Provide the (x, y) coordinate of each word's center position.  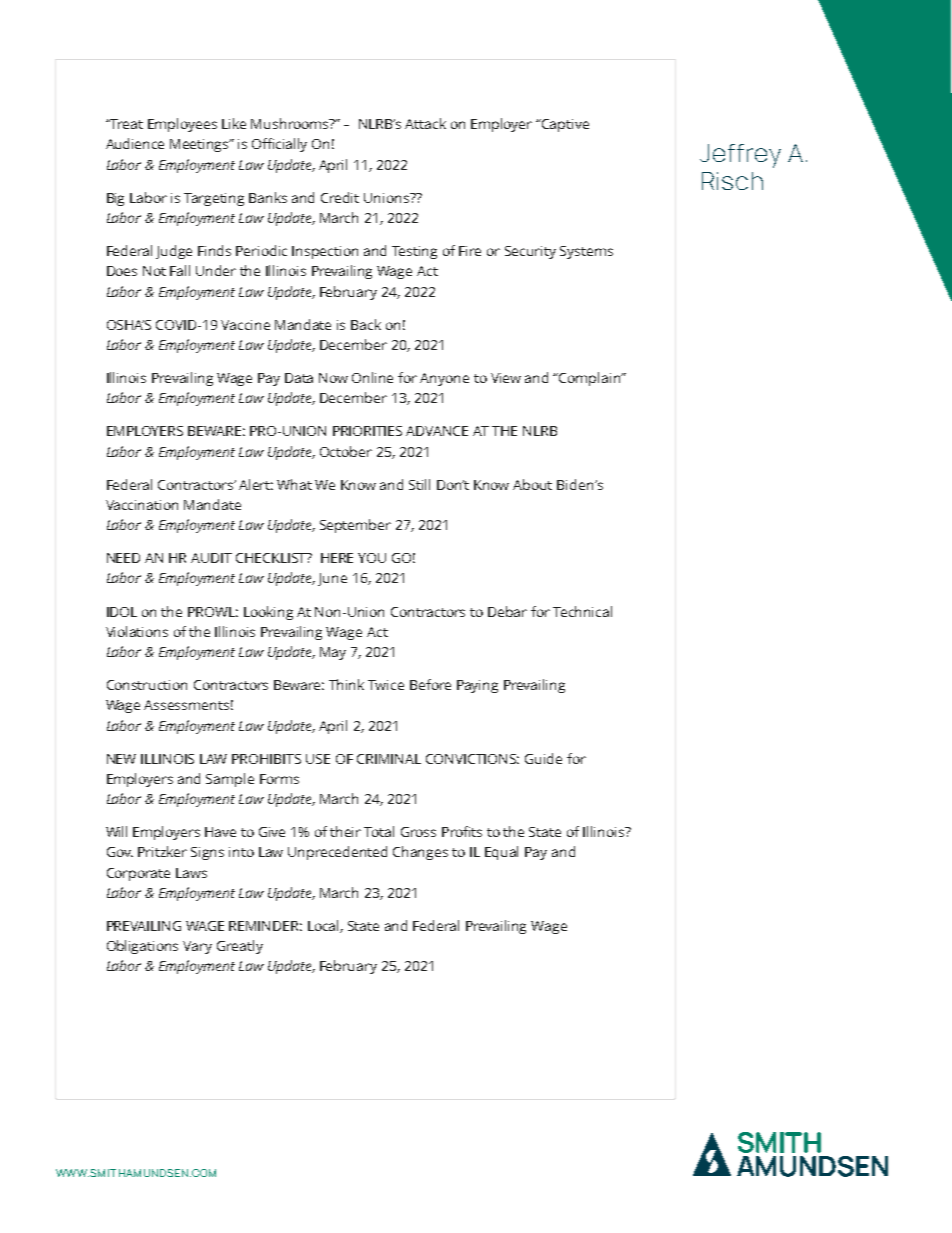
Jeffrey (740, 156)
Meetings (200, 145)
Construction (147, 685)
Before (430, 684)
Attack (425, 123)
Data (299, 378)
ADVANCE (437, 431)
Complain (590, 379)
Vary (197, 947)
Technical (582, 611)
